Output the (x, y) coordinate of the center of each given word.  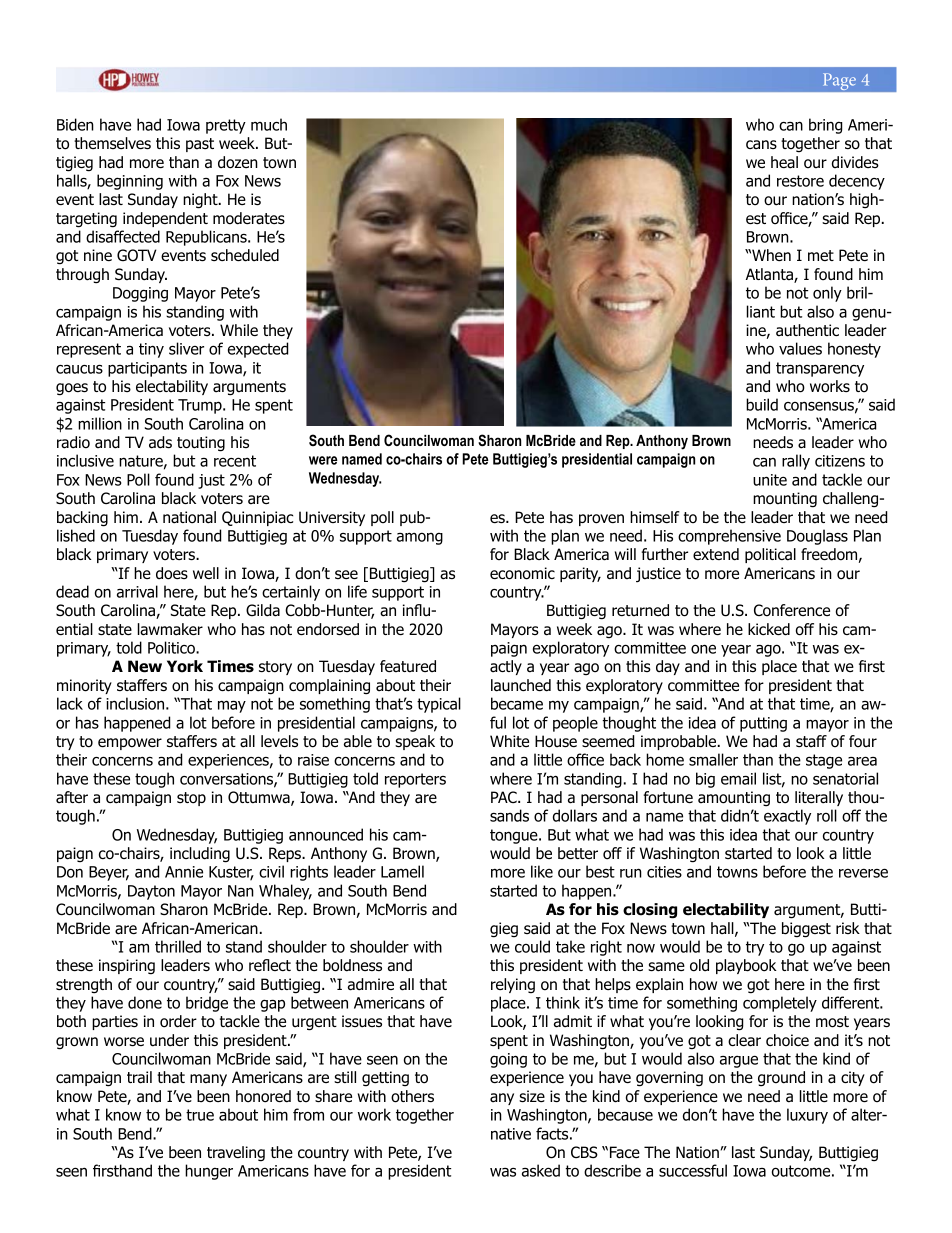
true (200, 1115)
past (200, 145)
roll (827, 815)
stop (191, 799)
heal (784, 162)
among (420, 538)
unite (770, 480)
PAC (505, 797)
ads (160, 442)
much (269, 124)
